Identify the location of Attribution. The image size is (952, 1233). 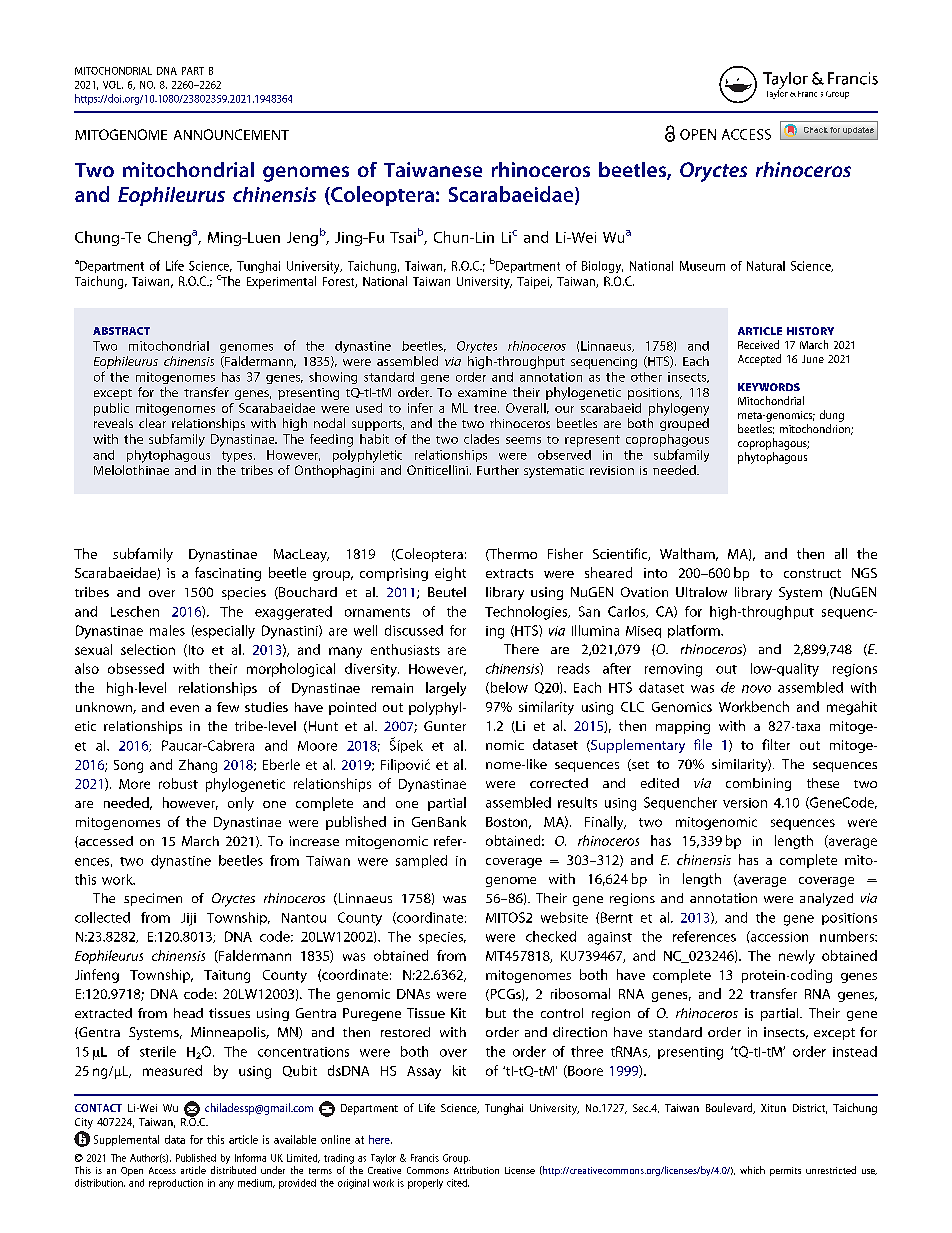
(476, 1170).
